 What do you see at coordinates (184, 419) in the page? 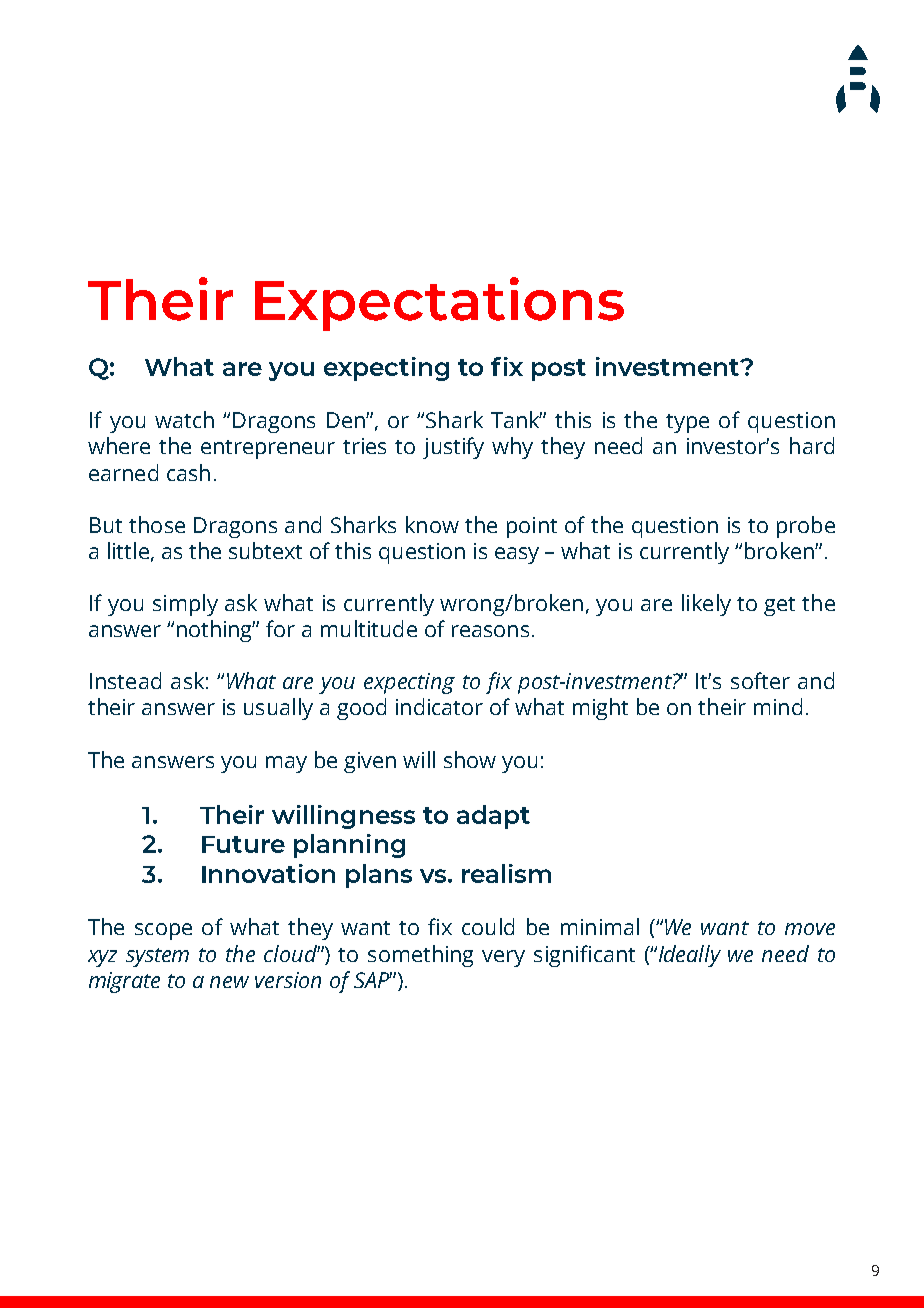
I see `watch` at bounding box center [184, 419].
